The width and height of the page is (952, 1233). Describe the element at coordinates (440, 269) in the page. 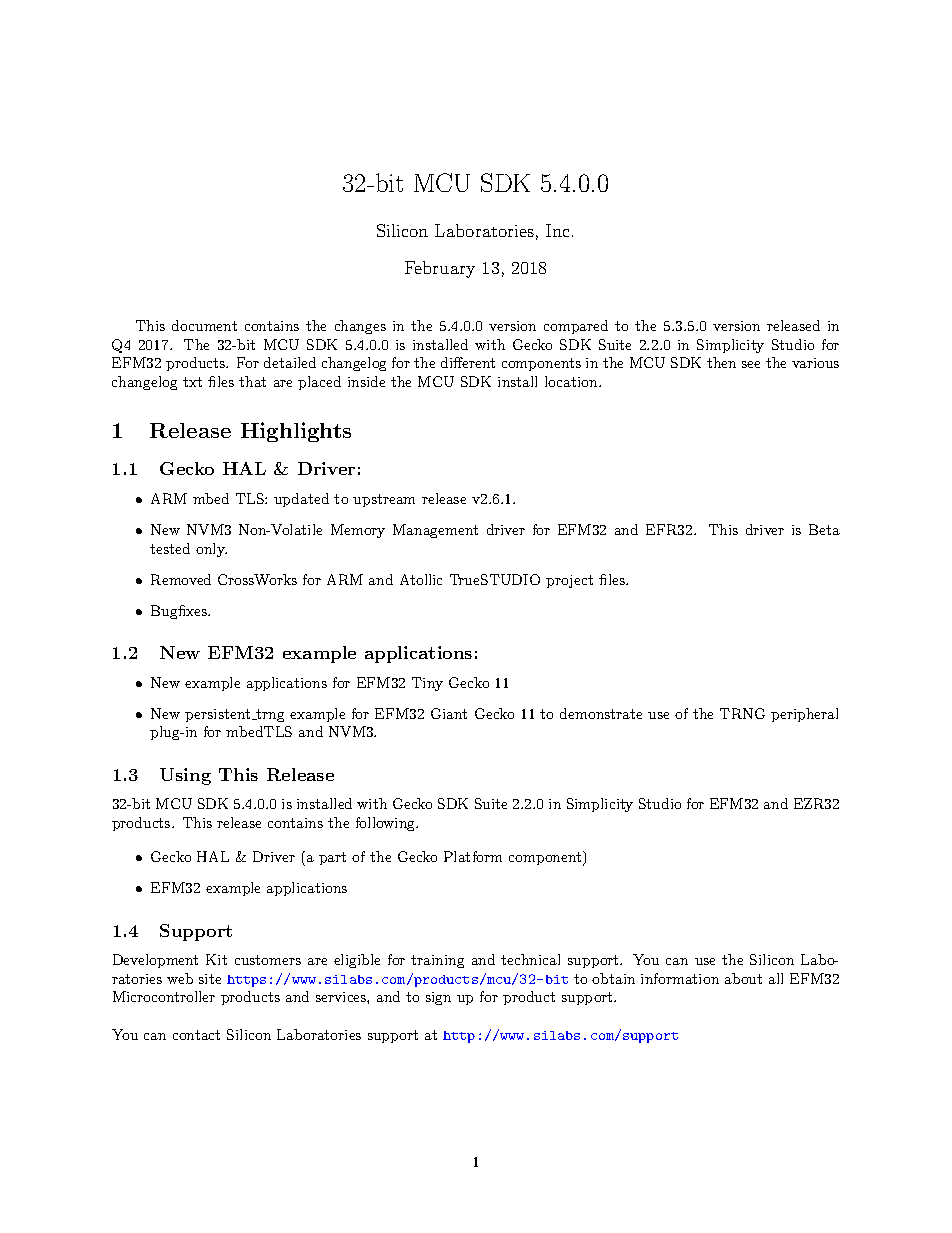

I see `February` at that location.
